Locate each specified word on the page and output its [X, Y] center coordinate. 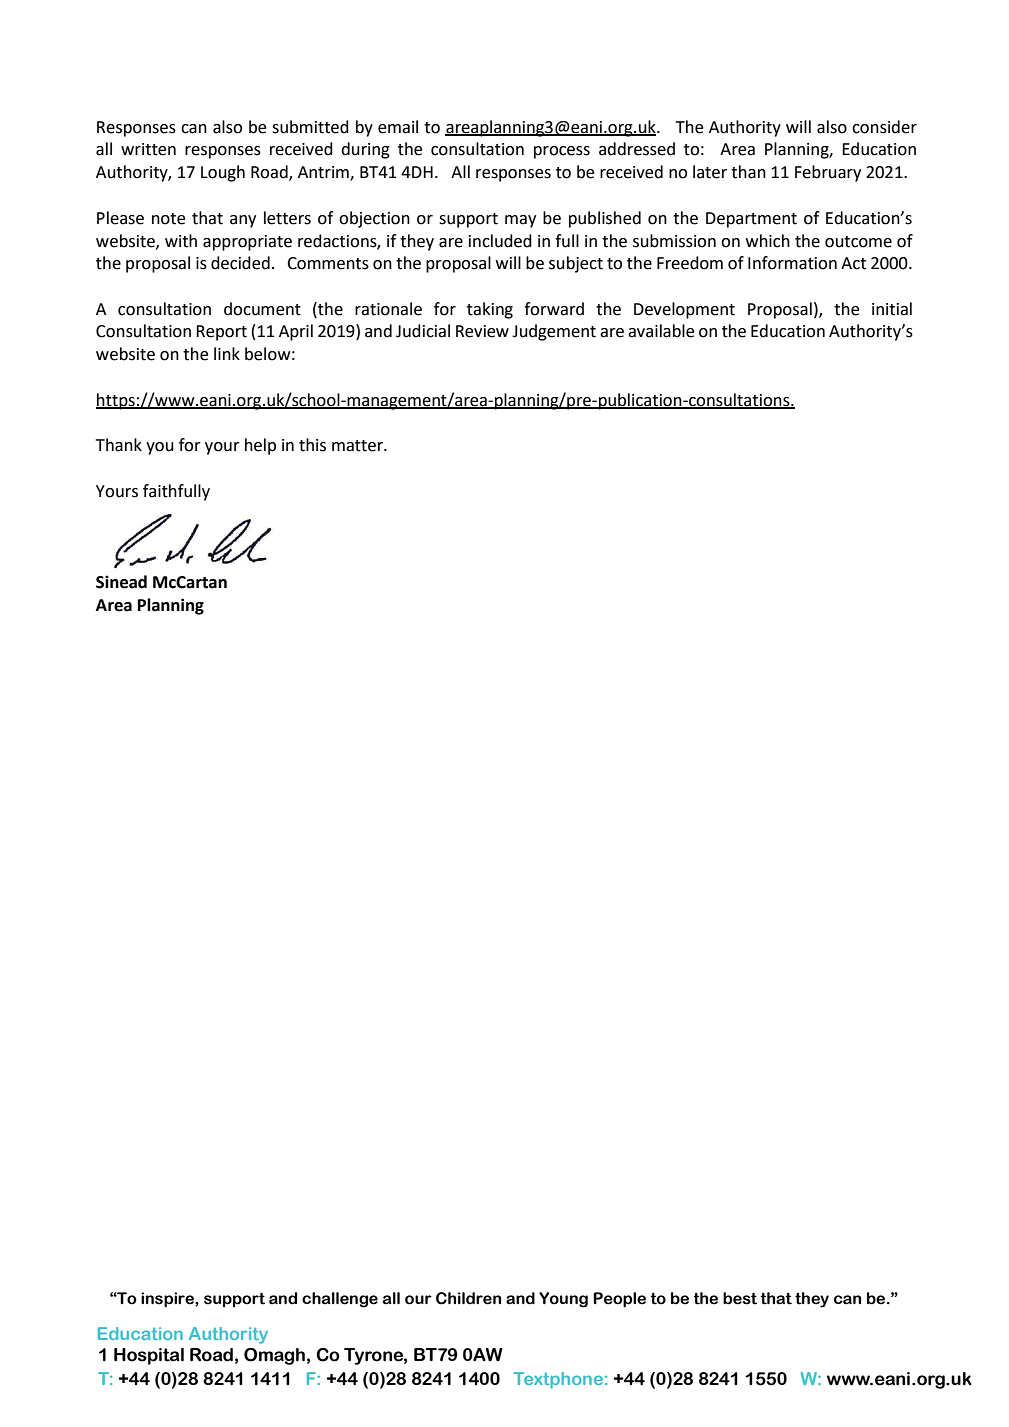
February [828, 173]
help [260, 446]
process [562, 152]
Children [468, 1298]
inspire [168, 1300]
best [740, 1298]
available [661, 331]
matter [358, 446]
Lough [223, 173]
